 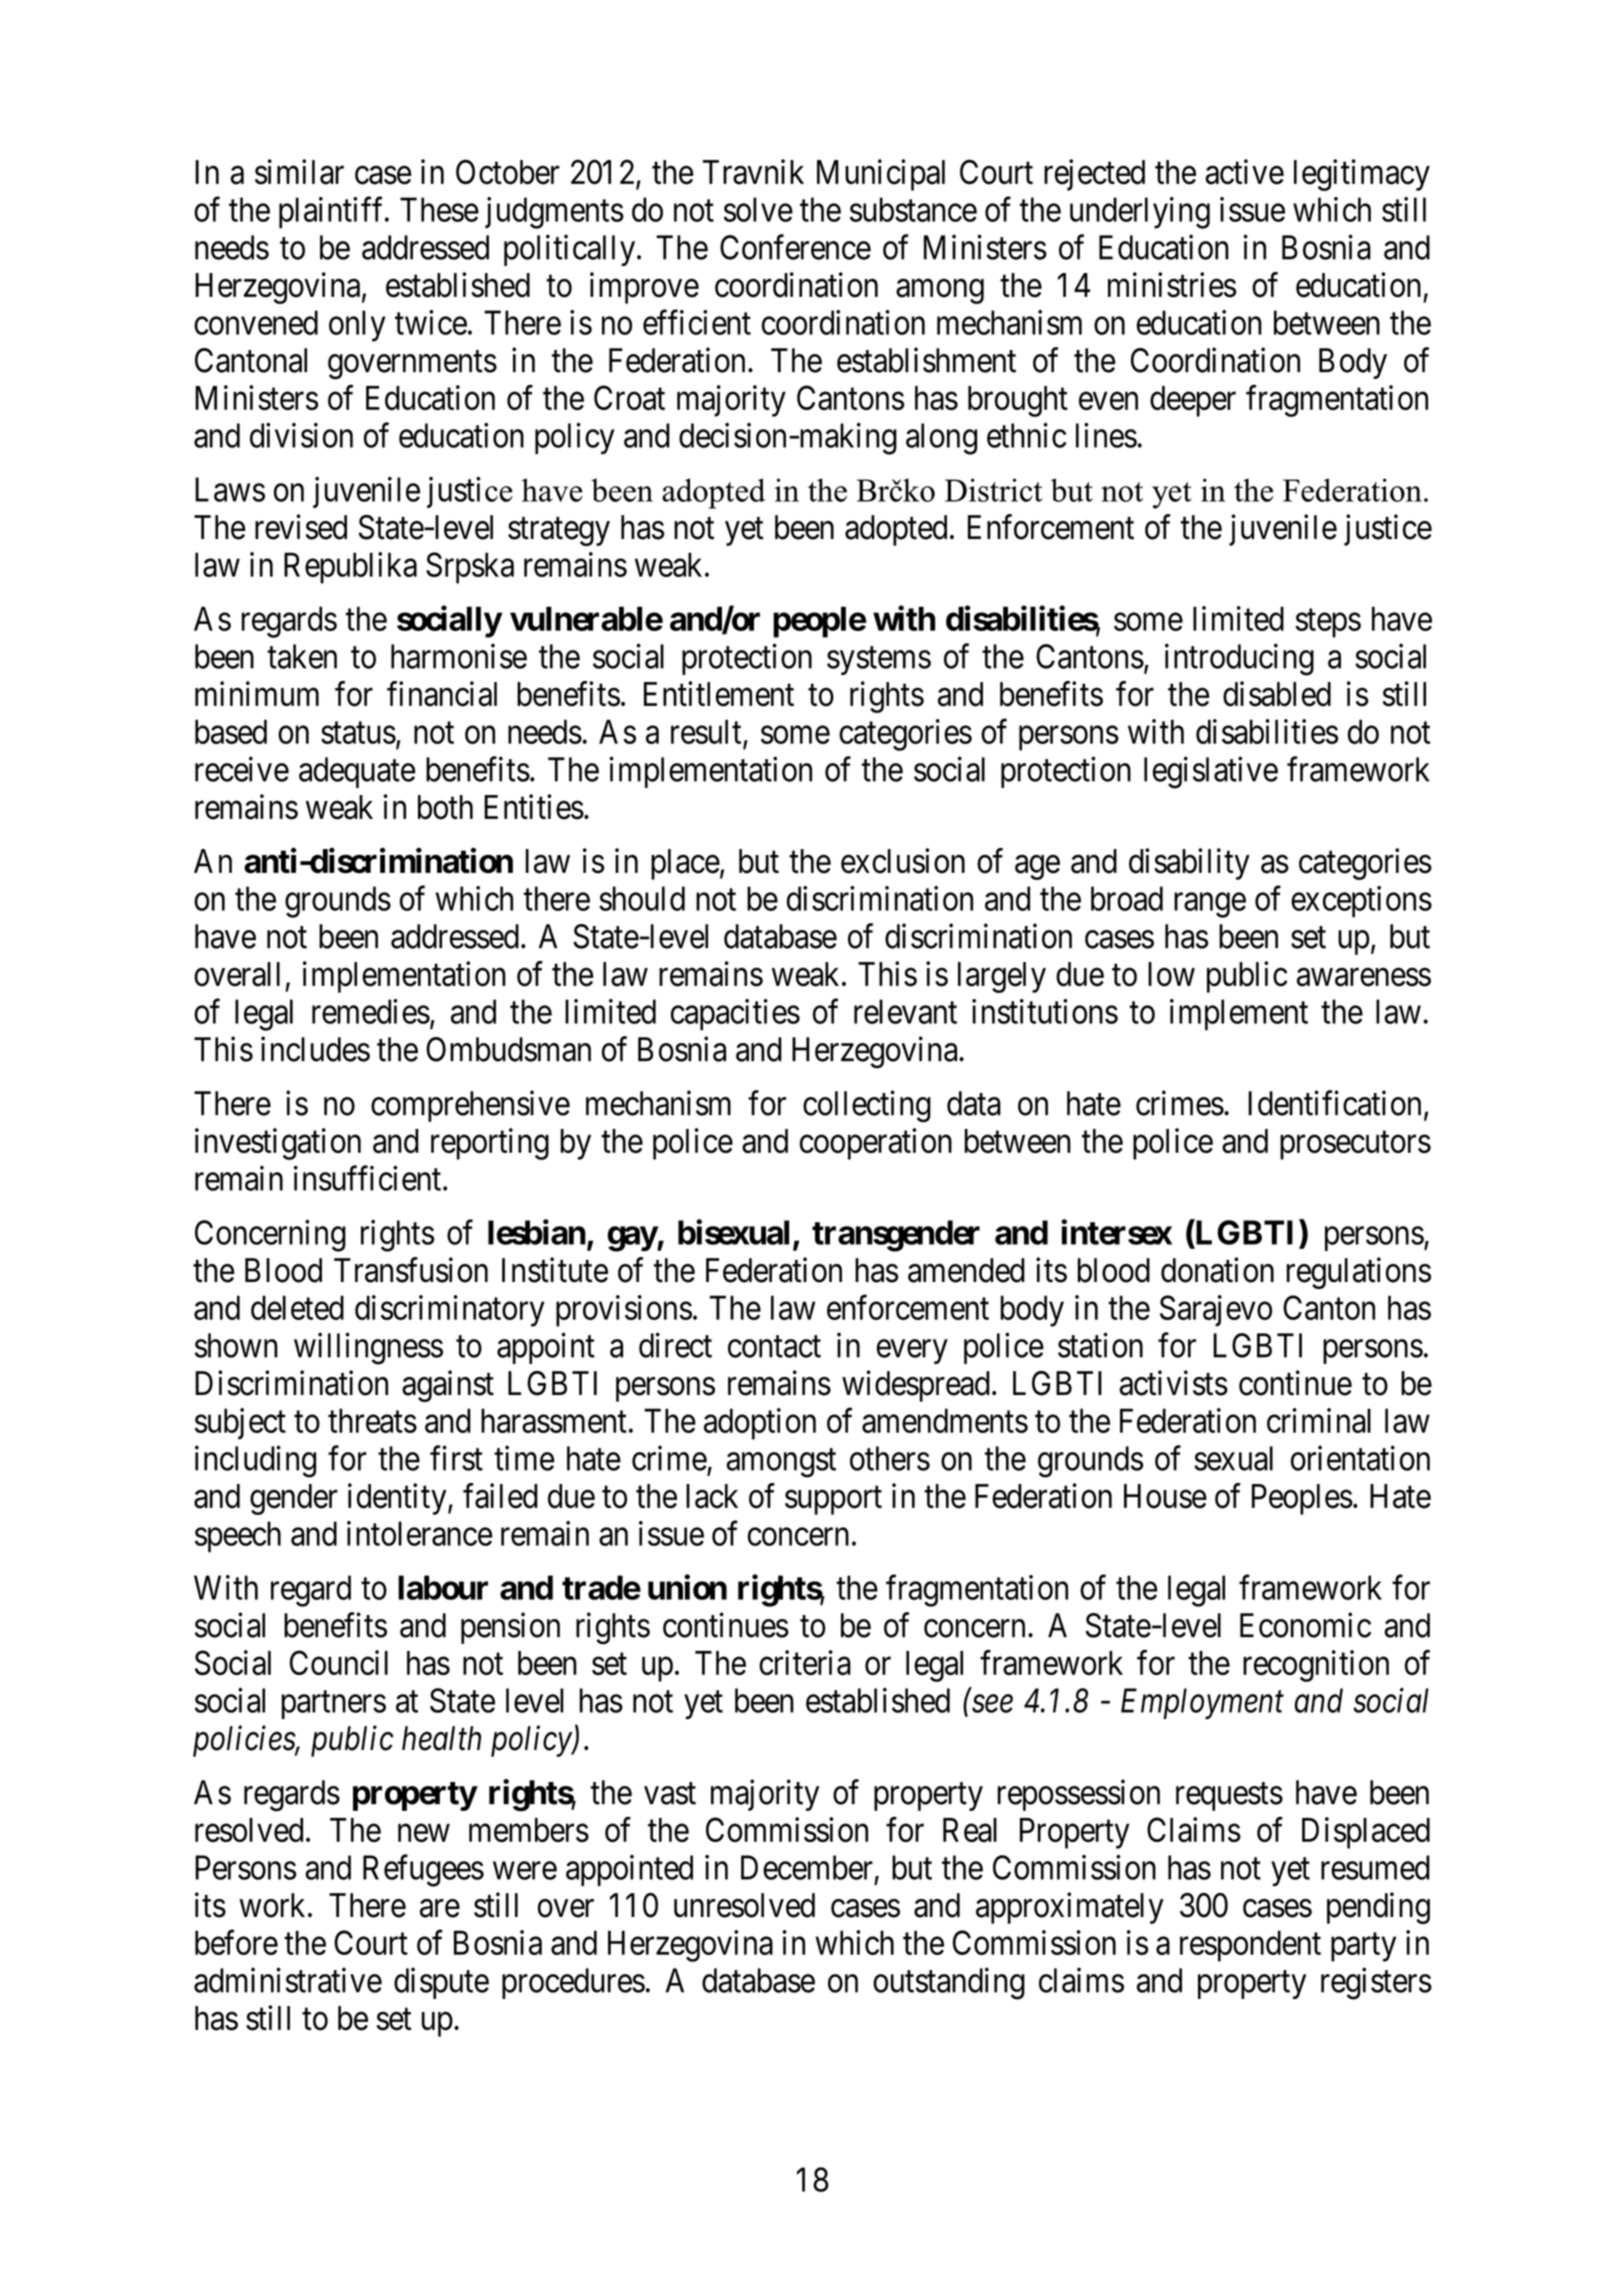 What do you see at coordinates (302, 656) in the screenshot?
I see `taken` at bounding box center [302, 656].
